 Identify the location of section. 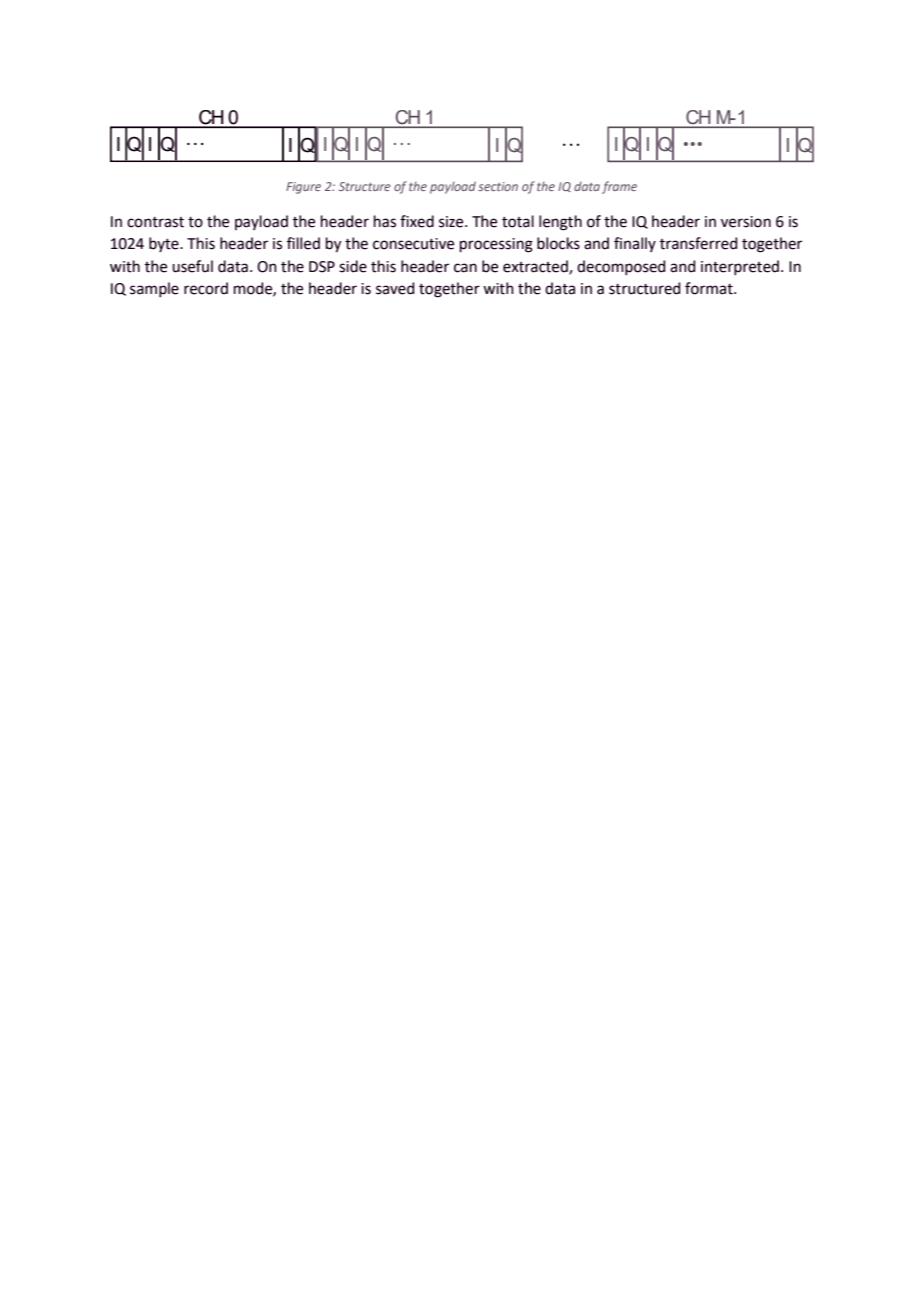
(498, 186).
